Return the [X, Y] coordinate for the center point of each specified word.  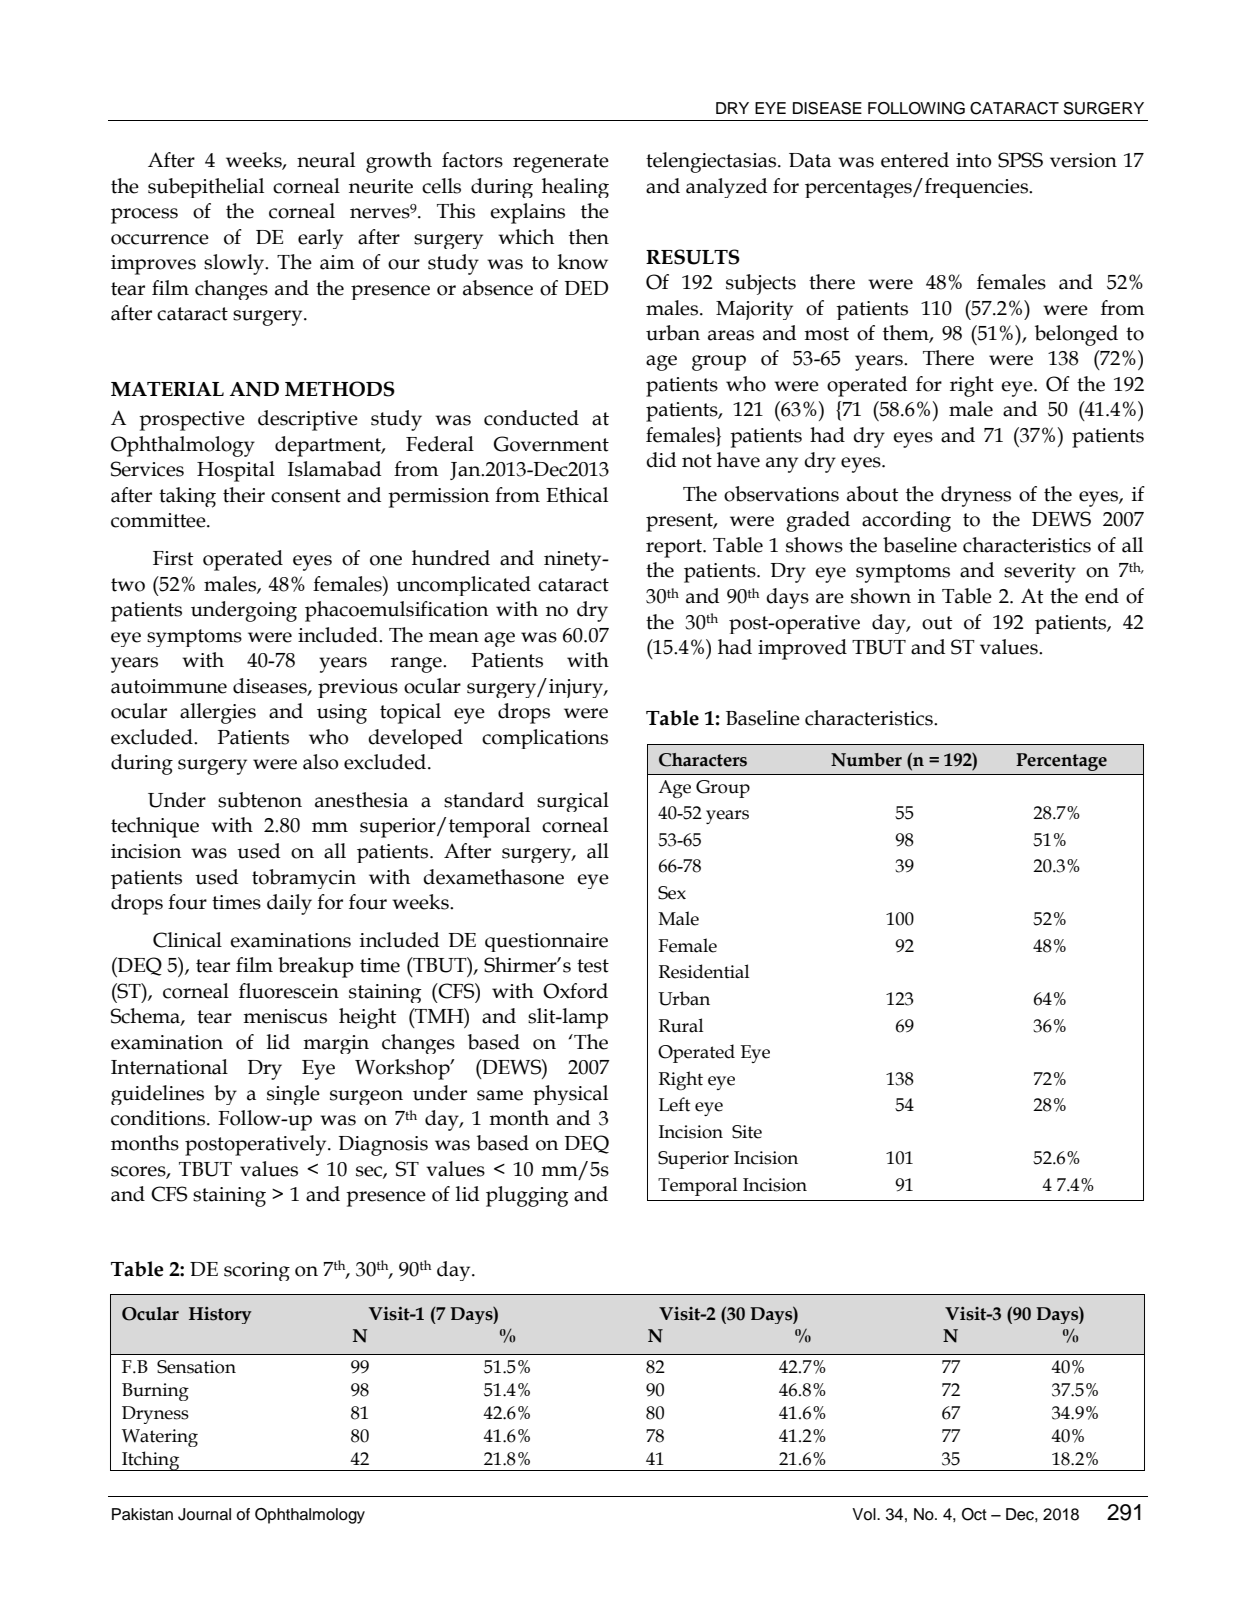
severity [1040, 573]
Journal [204, 1514]
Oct [974, 1514]
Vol [865, 1514]
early [320, 239]
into [974, 160]
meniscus [285, 1016]
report [675, 548]
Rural [681, 1025]
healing [575, 188]
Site [747, 1132]
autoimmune [169, 686]
